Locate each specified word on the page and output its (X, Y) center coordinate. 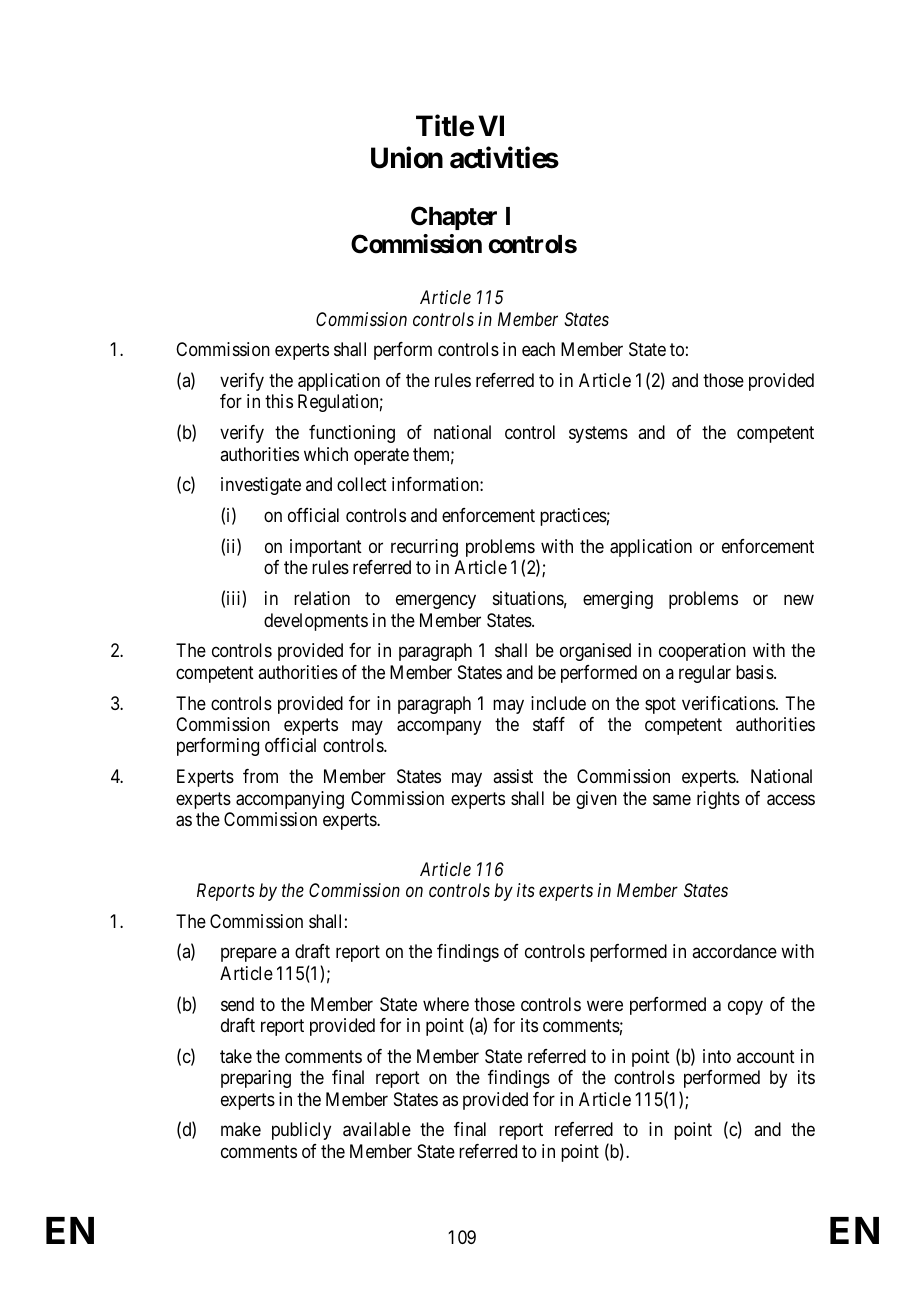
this (279, 401)
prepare (249, 955)
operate (381, 456)
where (446, 1004)
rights (718, 800)
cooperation (702, 652)
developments (316, 622)
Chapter (454, 218)
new (799, 600)
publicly (301, 1131)
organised (595, 652)
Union (407, 157)
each (538, 349)
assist (513, 776)
